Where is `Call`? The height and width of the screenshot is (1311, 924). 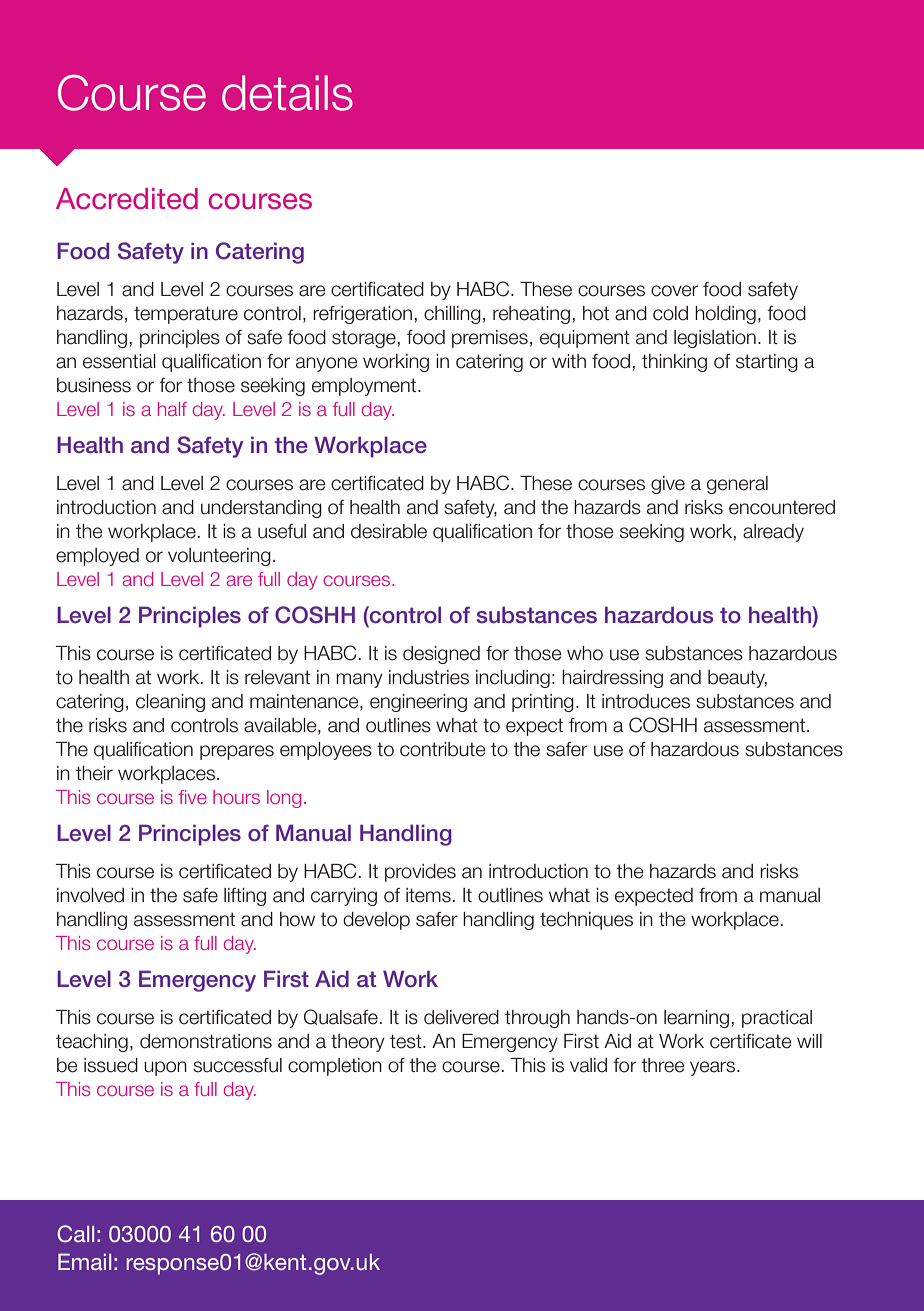
Call is located at coordinates (75, 1234).
